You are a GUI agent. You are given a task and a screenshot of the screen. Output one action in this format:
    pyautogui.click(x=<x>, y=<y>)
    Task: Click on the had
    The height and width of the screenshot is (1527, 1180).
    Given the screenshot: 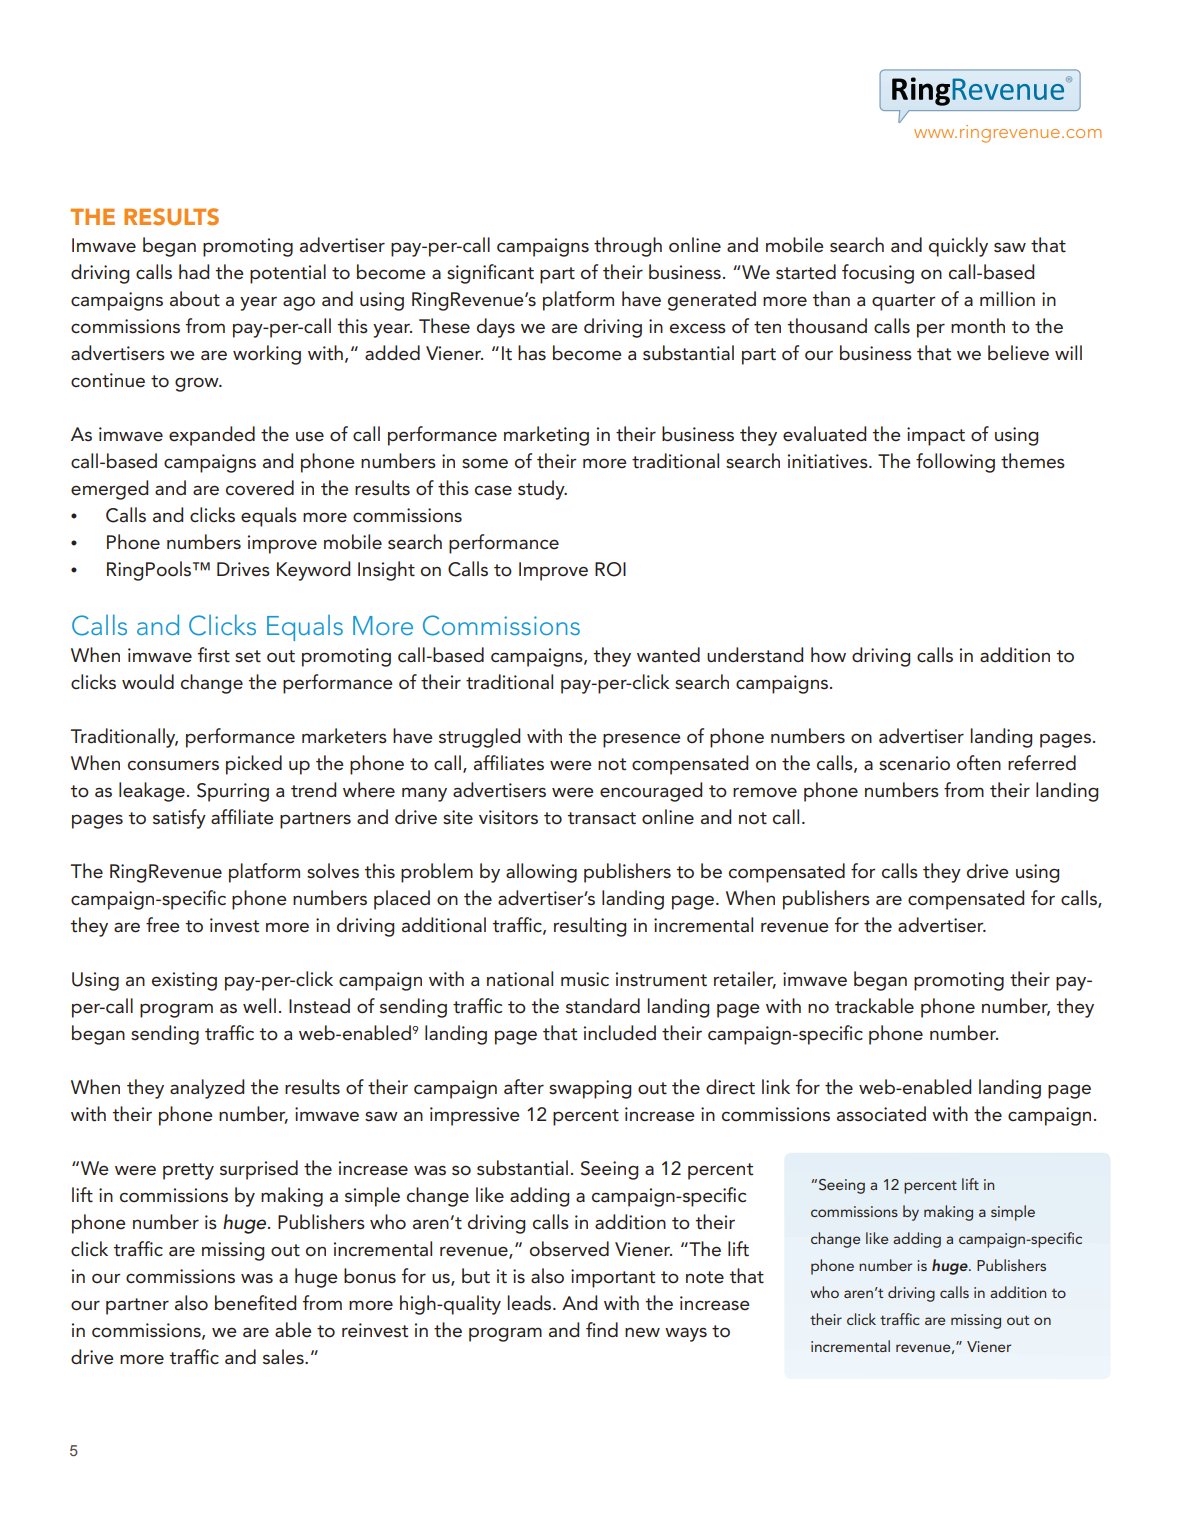 What is the action you would take?
    pyautogui.click(x=194, y=271)
